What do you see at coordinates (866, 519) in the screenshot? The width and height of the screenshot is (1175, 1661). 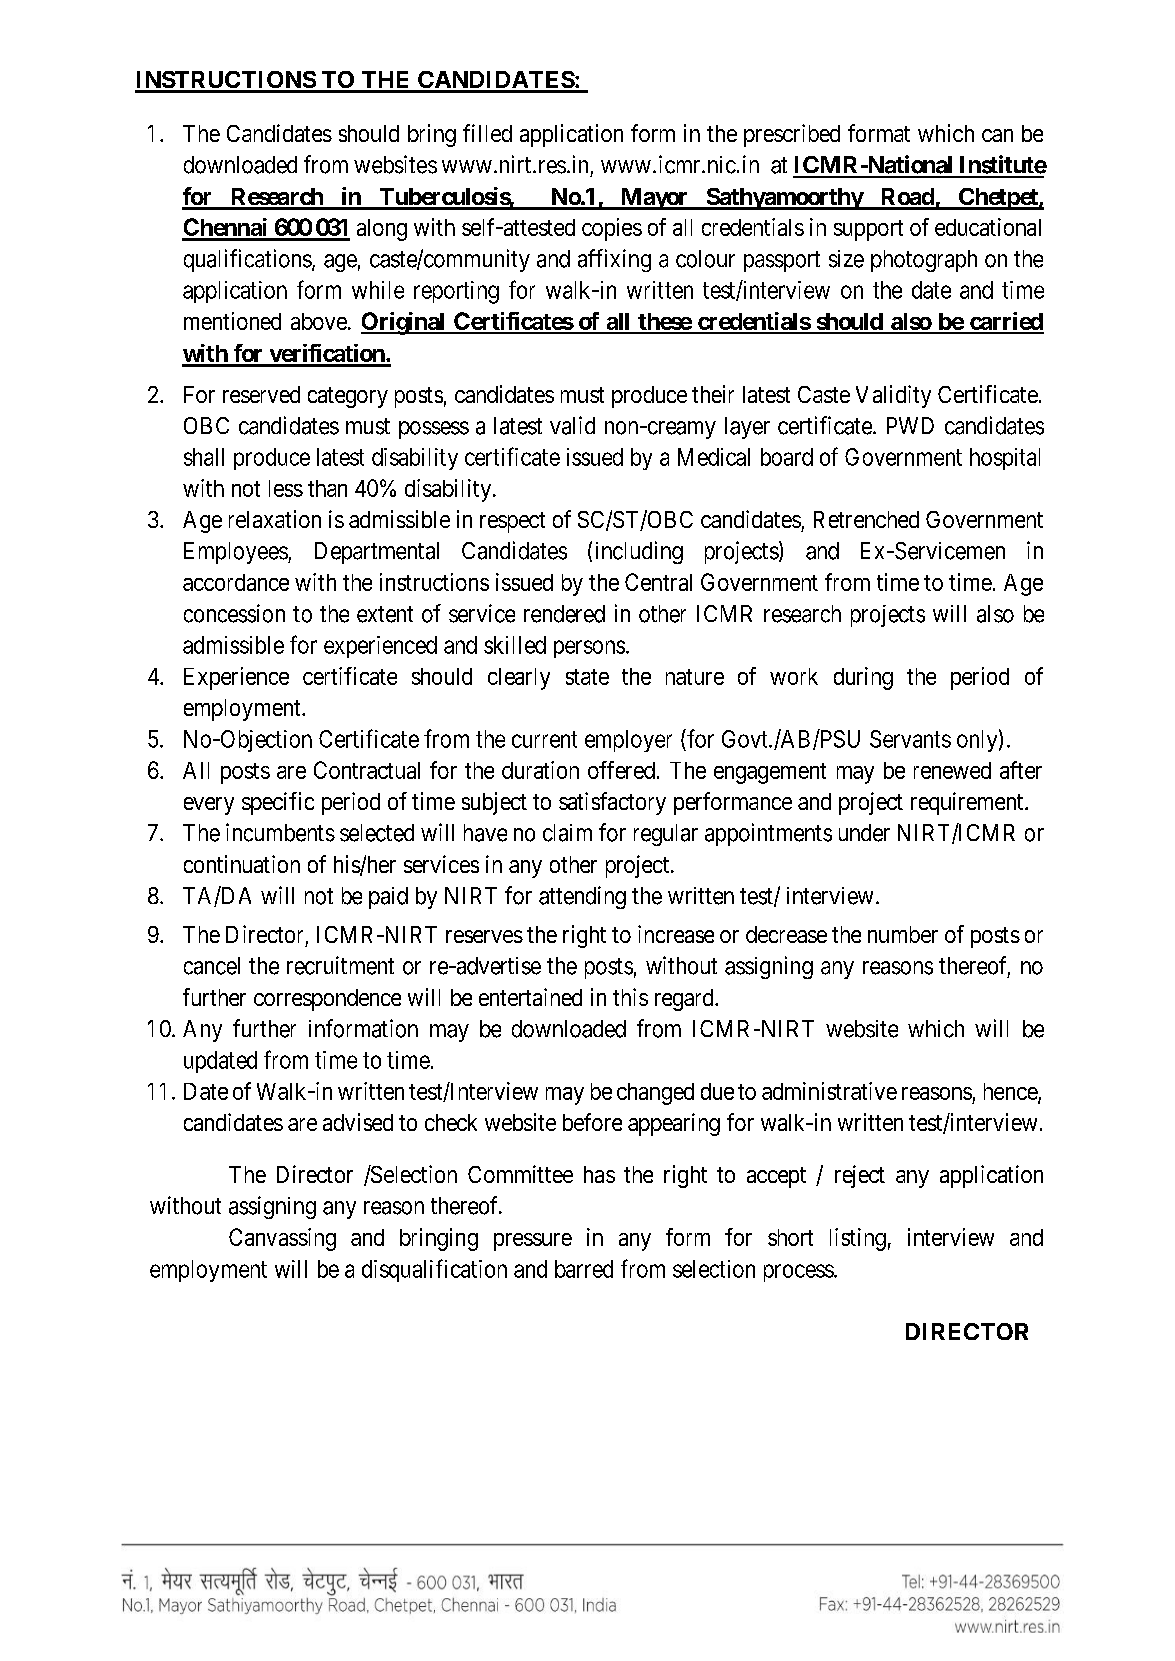 I see `Retrenched` at bounding box center [866, 519].
